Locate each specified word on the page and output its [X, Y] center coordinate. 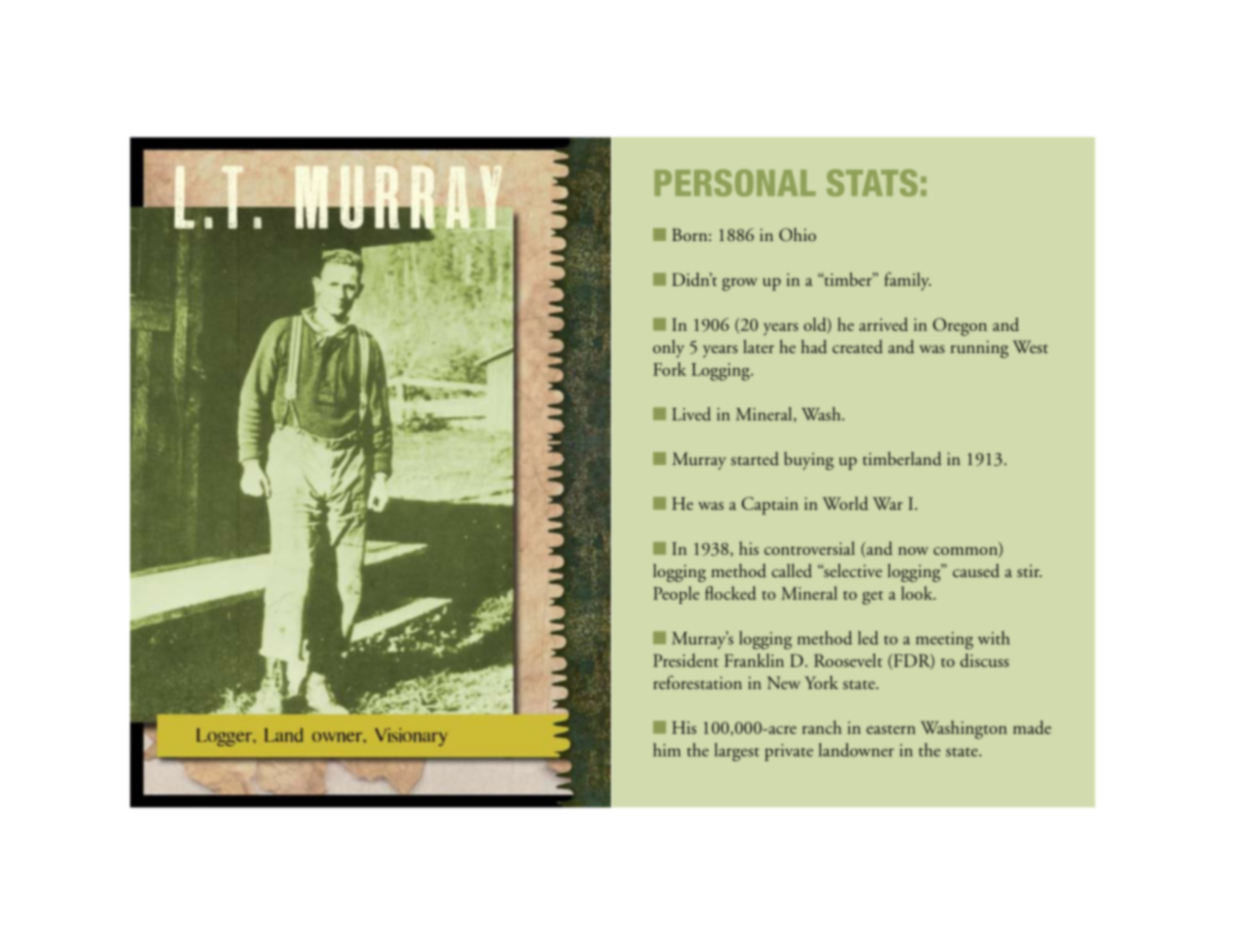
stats [872, 183]
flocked [730, 593]
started [755, 459]
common [966, 552]
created [857, 347]
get [872, 598]
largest [737, 752]
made [1032, 727]
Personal [735, 183]
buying [809, 461]
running [980, 349]
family [907, 281]
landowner [856, 750]
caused [976, 571]
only [668, 349]
